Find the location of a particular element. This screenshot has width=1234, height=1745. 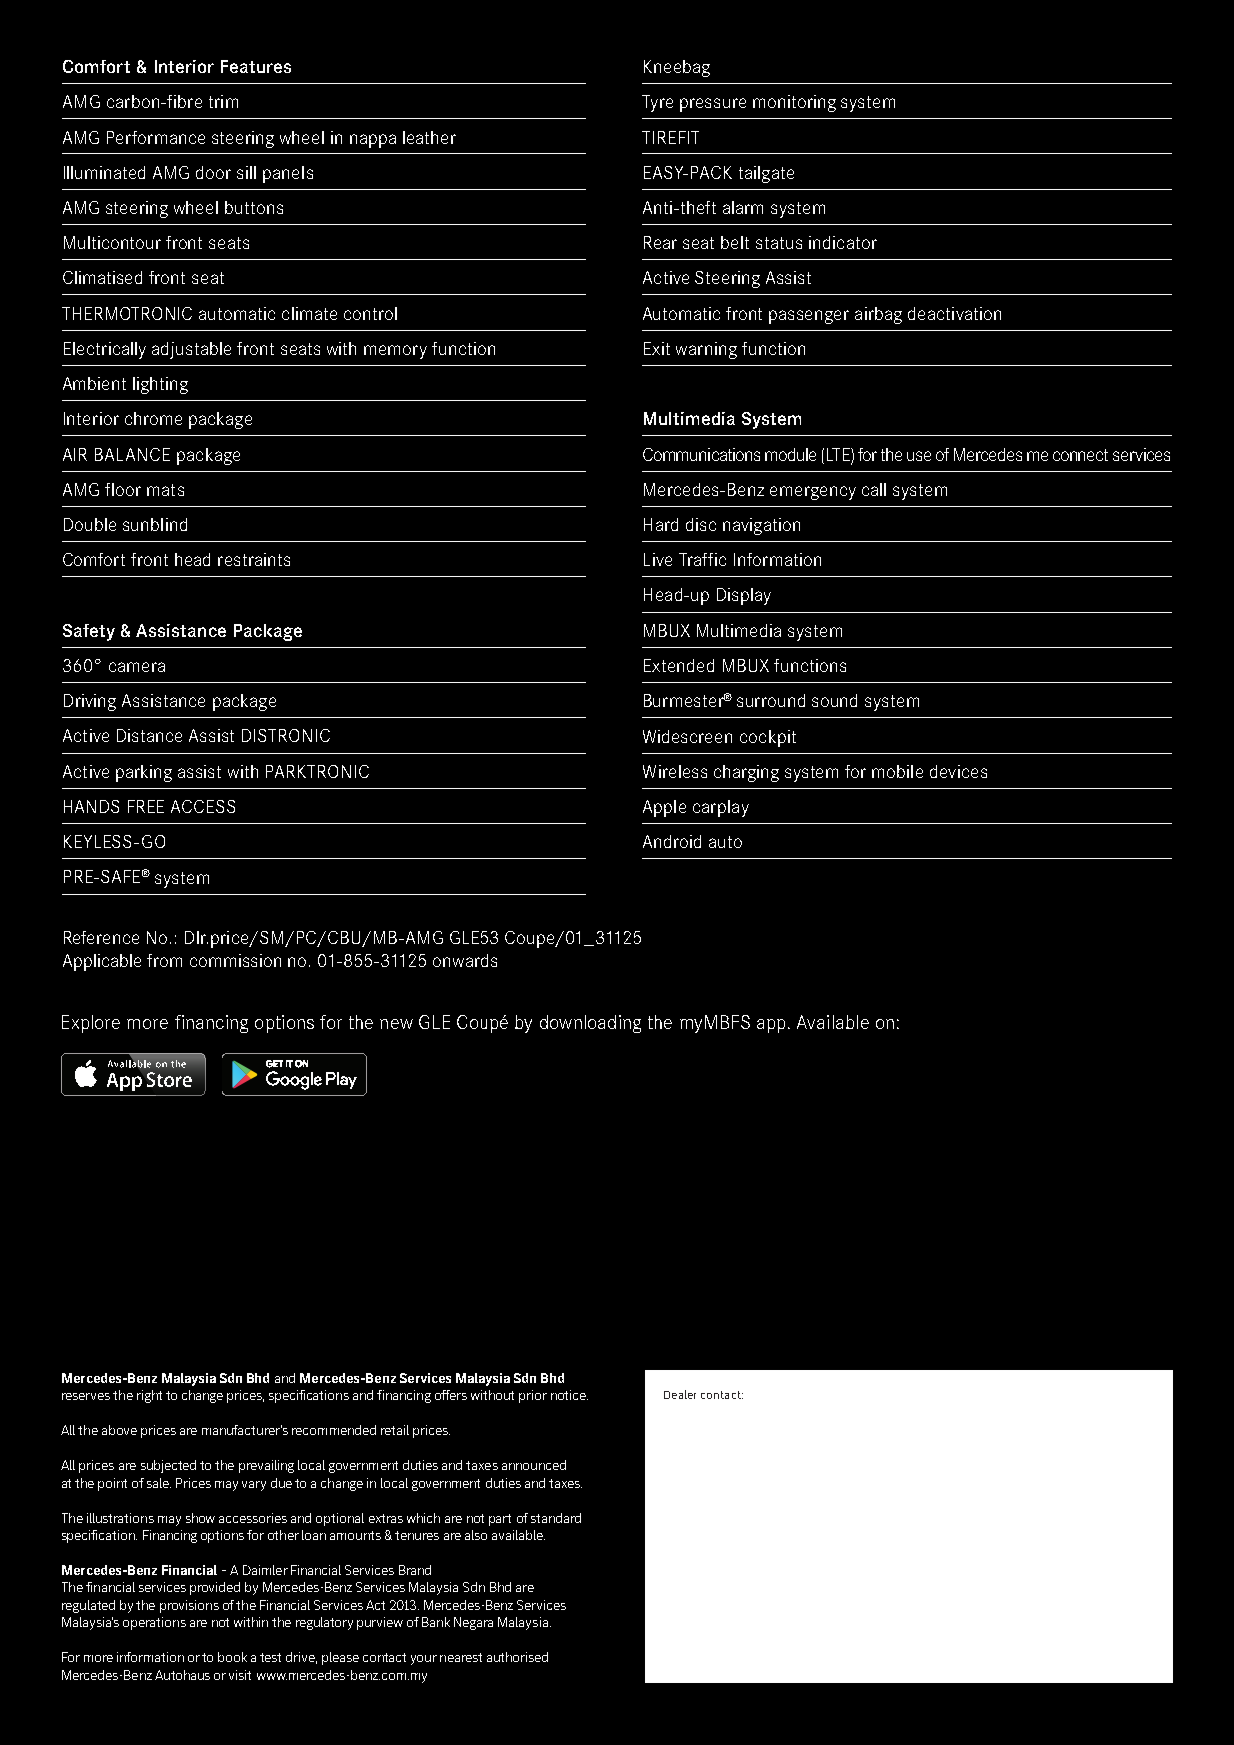

trim is located at coordinates (223, 101).
